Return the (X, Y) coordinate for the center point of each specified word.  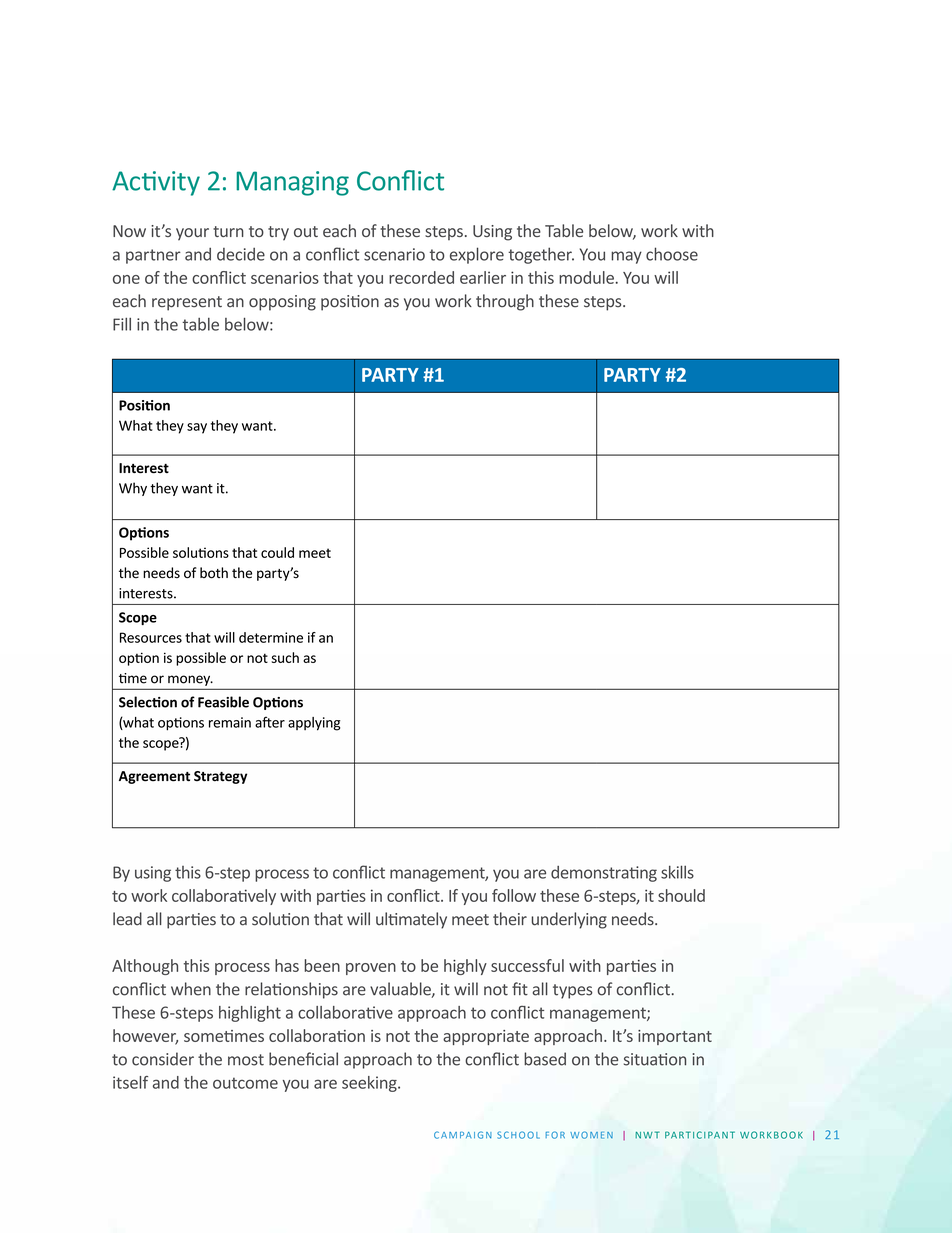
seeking (370, 1084)
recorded (421, 277)
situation (655, 1059)
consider (163, 1059)
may (626, 257)
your (192, 234)
